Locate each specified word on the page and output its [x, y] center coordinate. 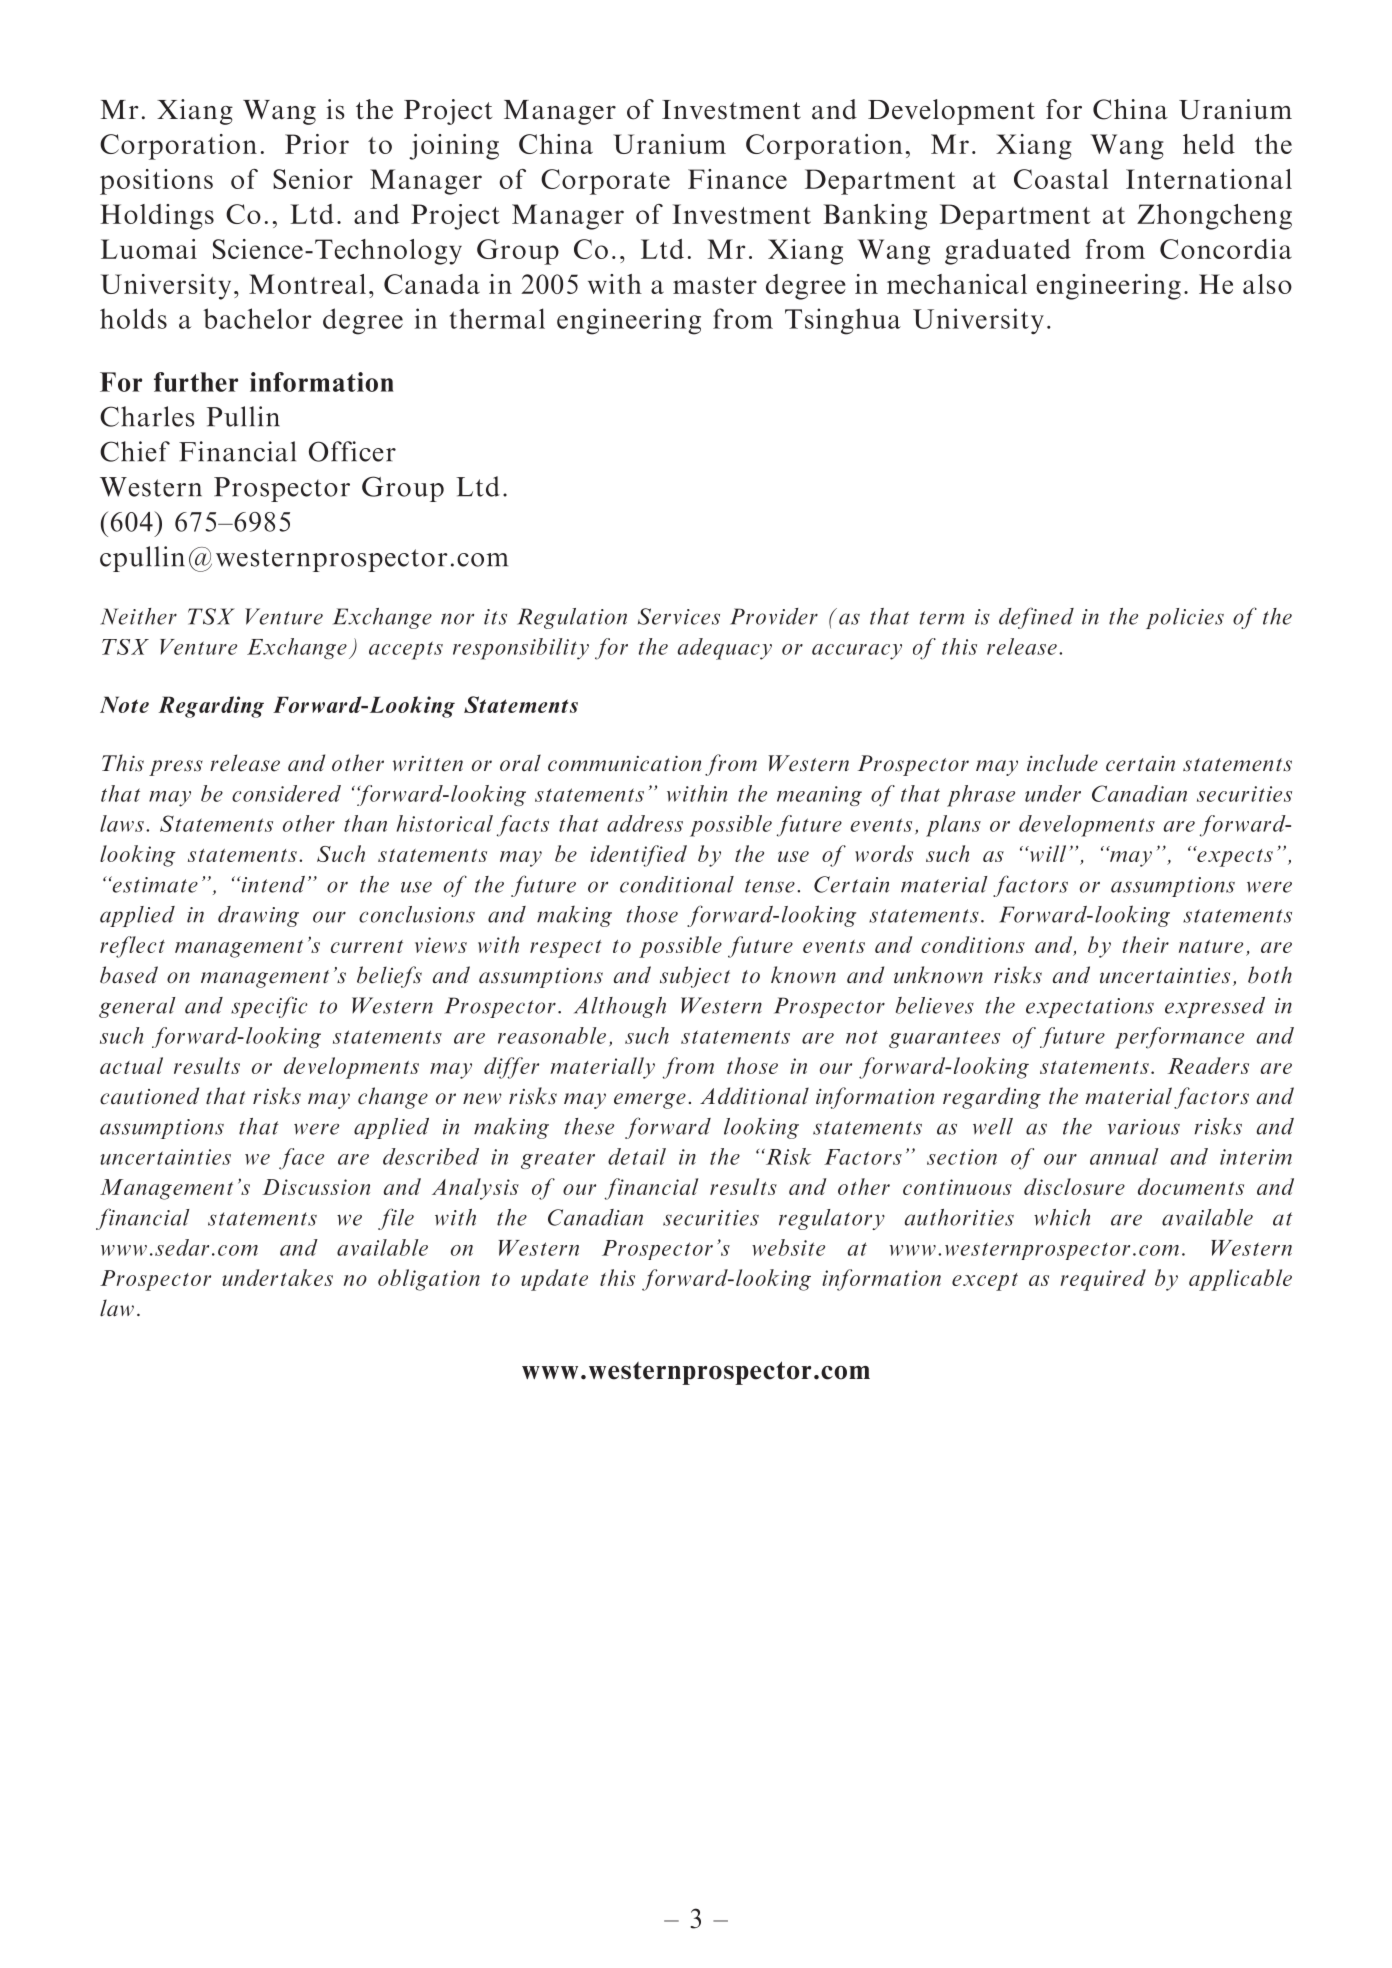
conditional [677, 884]
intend [272, 884]
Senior [313, 179]
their [1146, 944]
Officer [352, 451]
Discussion [316, 1187]
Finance [737, 179]
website [788, 1247]
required [1103, 1280]
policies [1185, 618]
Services [679, 616]
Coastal [1061, 179]
